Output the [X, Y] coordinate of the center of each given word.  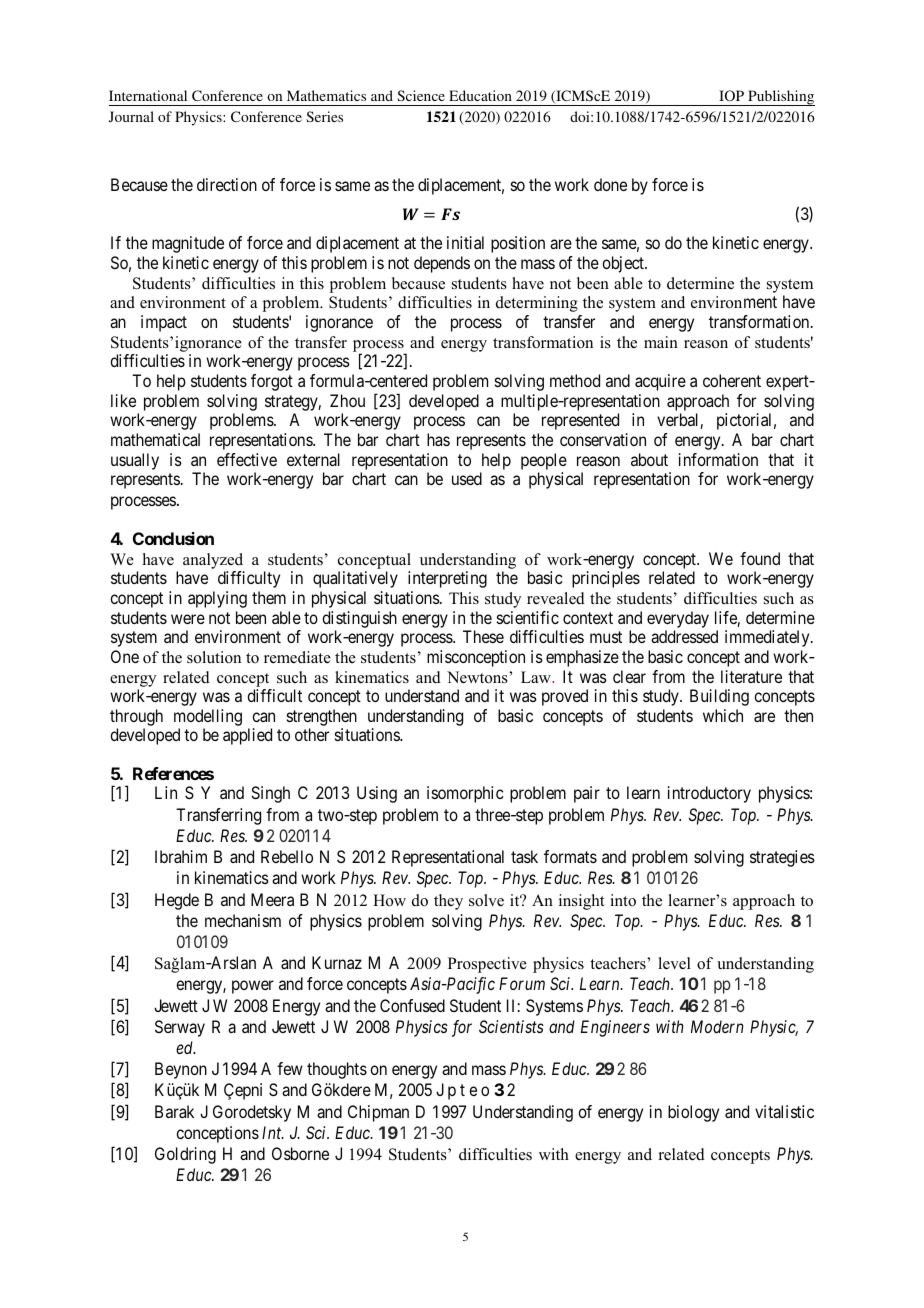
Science [421, 95]
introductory [709, 794]
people [544, 461]
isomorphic [465, 794]
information [718, 459]
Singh [270, 794]
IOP [731, 95]
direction [227, 184]
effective [247, 459]
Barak [174, 1111]
